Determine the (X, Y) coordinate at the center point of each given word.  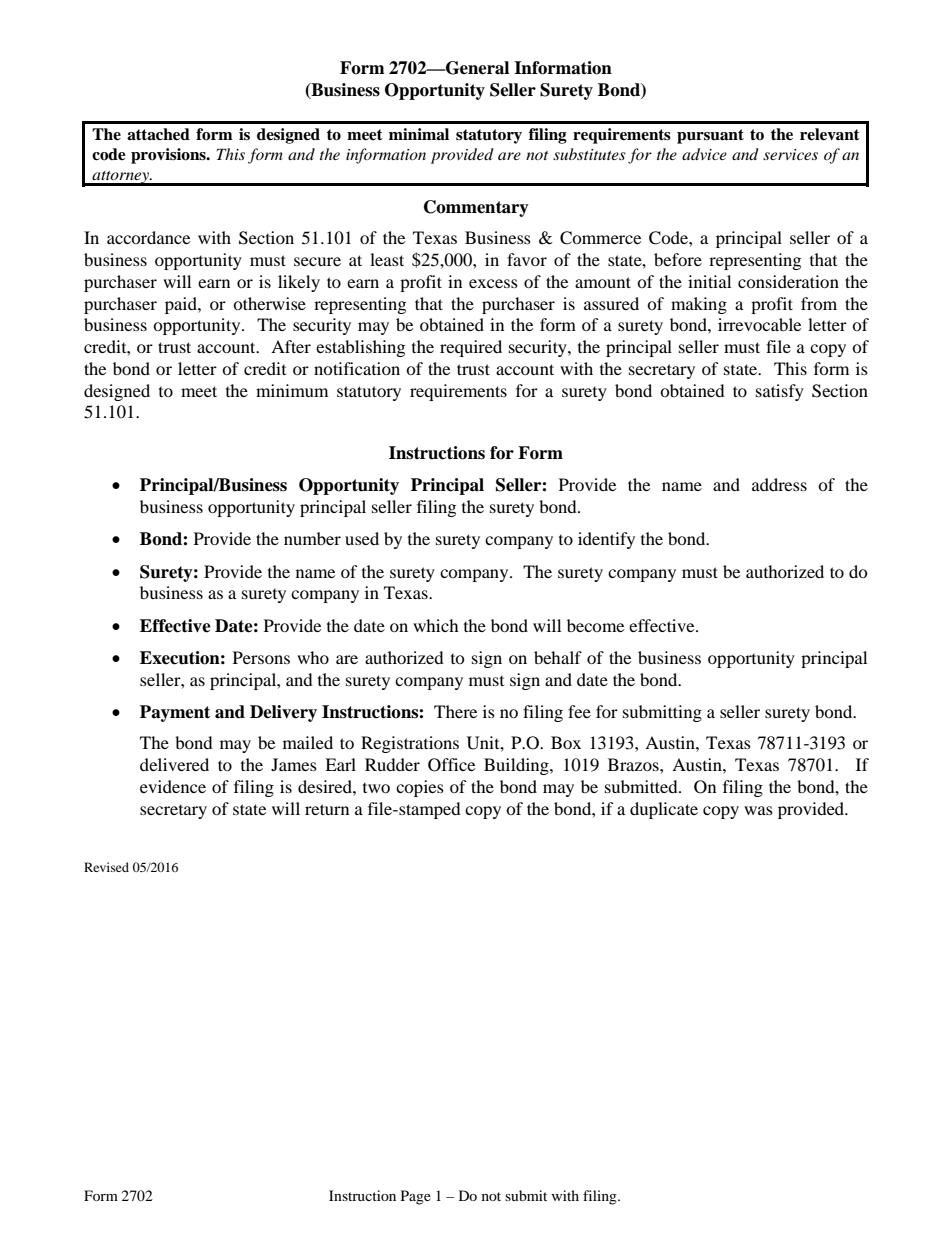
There (455, 711)
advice (704, 154)
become (595, 625)
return (327, 809)
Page (416, 1197)
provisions (169, 156)
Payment (175, 713)
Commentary (476, 208)
